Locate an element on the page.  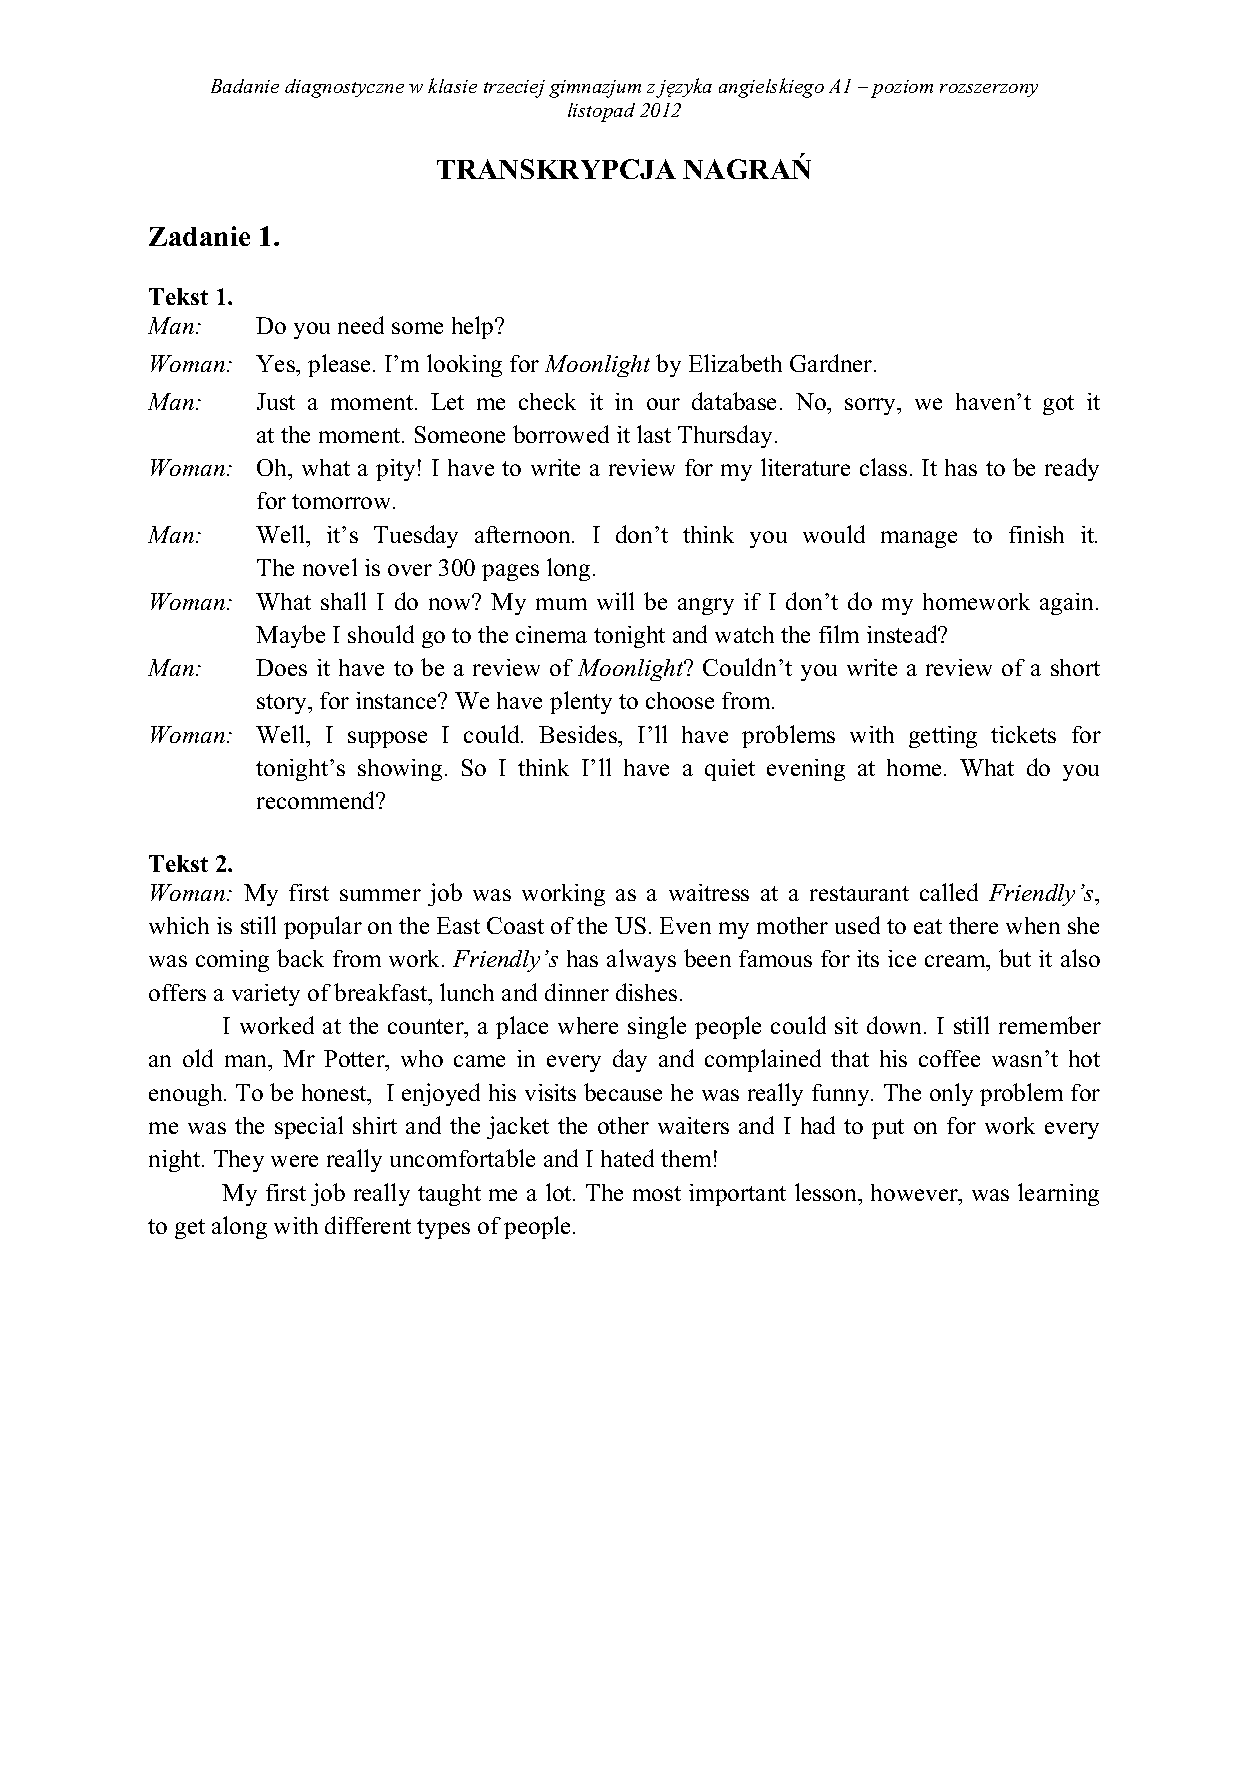
showing is located at coordinates (400, 770).
